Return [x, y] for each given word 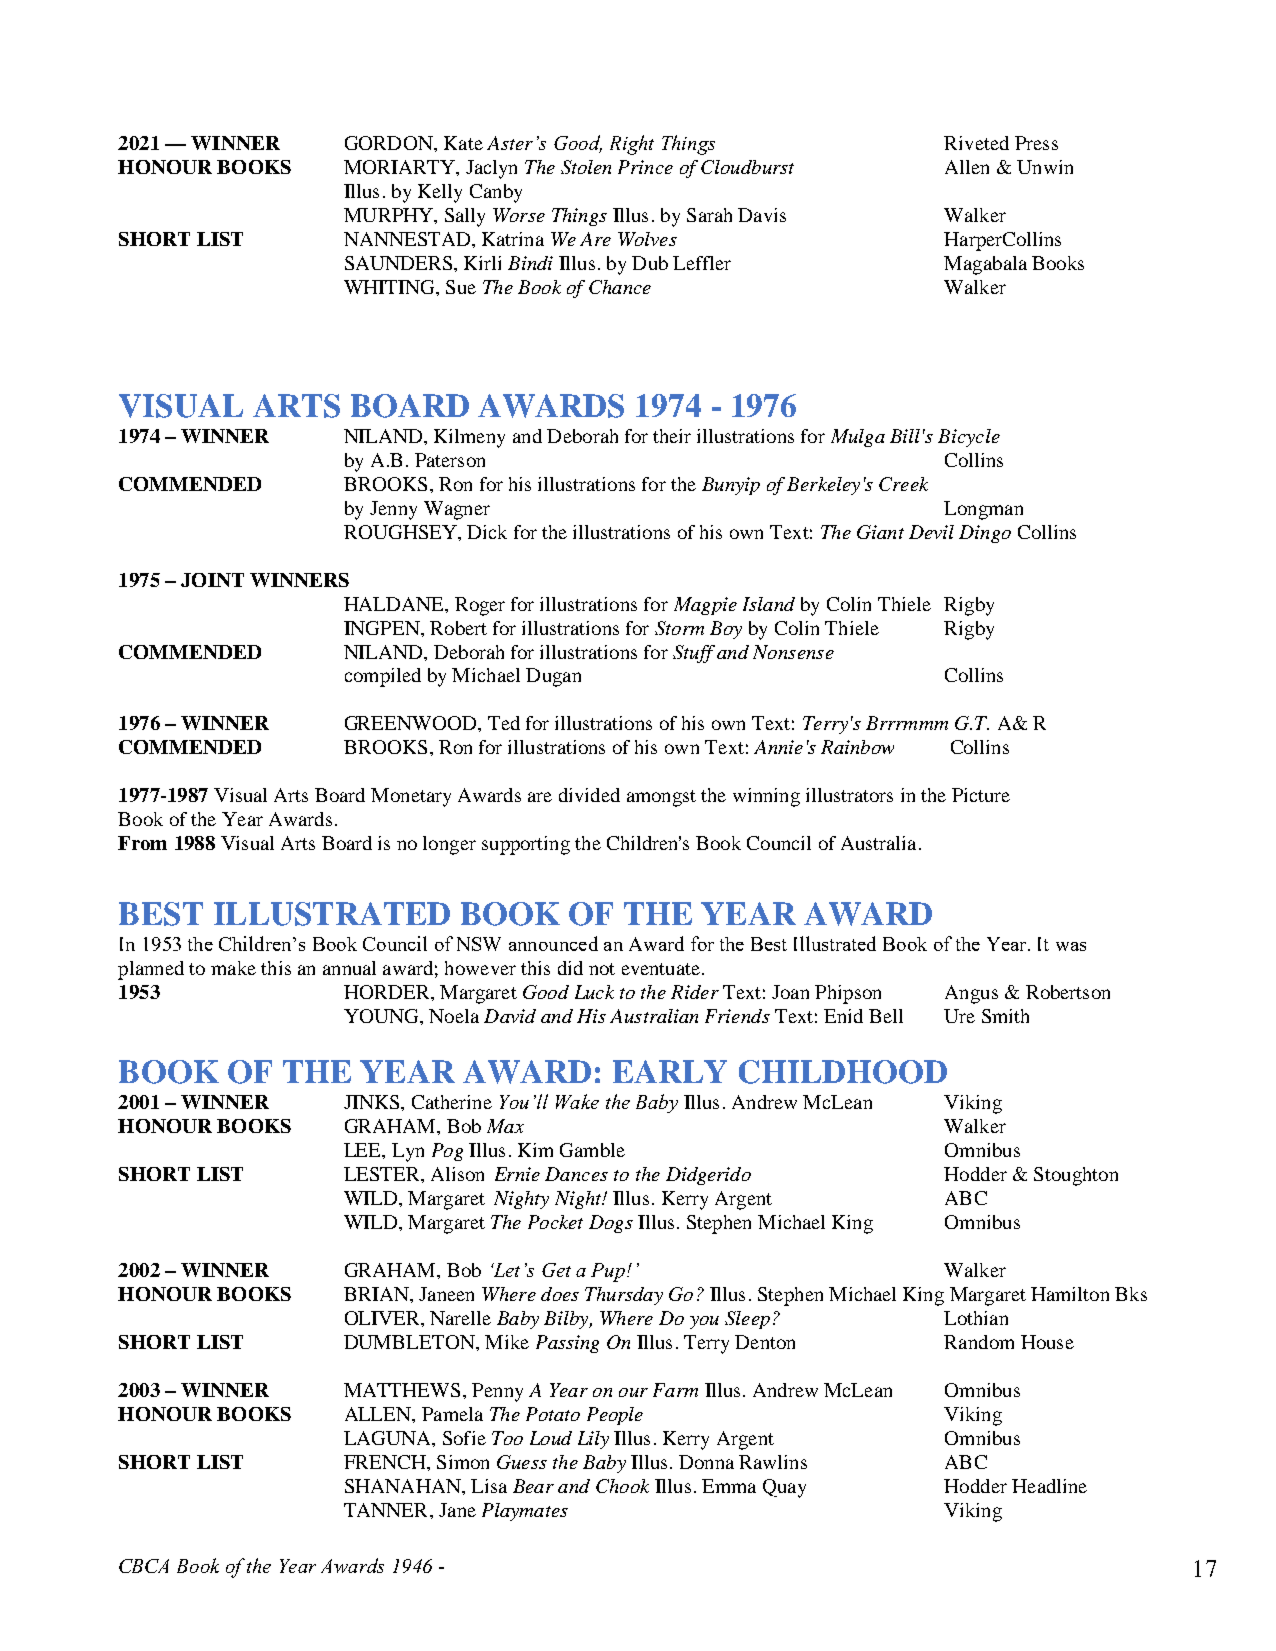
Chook [622, 1486]
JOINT [212, 580]
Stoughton [1076, 1176]
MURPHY [389, 215]
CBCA [144, 1566]
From [142, 843]
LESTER [383, 1174]
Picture [981, 795]
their [672, 436]
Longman [983, 510]
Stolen [586, 167]
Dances [576, 1174]
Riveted [976, 143]
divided [589, 795]
